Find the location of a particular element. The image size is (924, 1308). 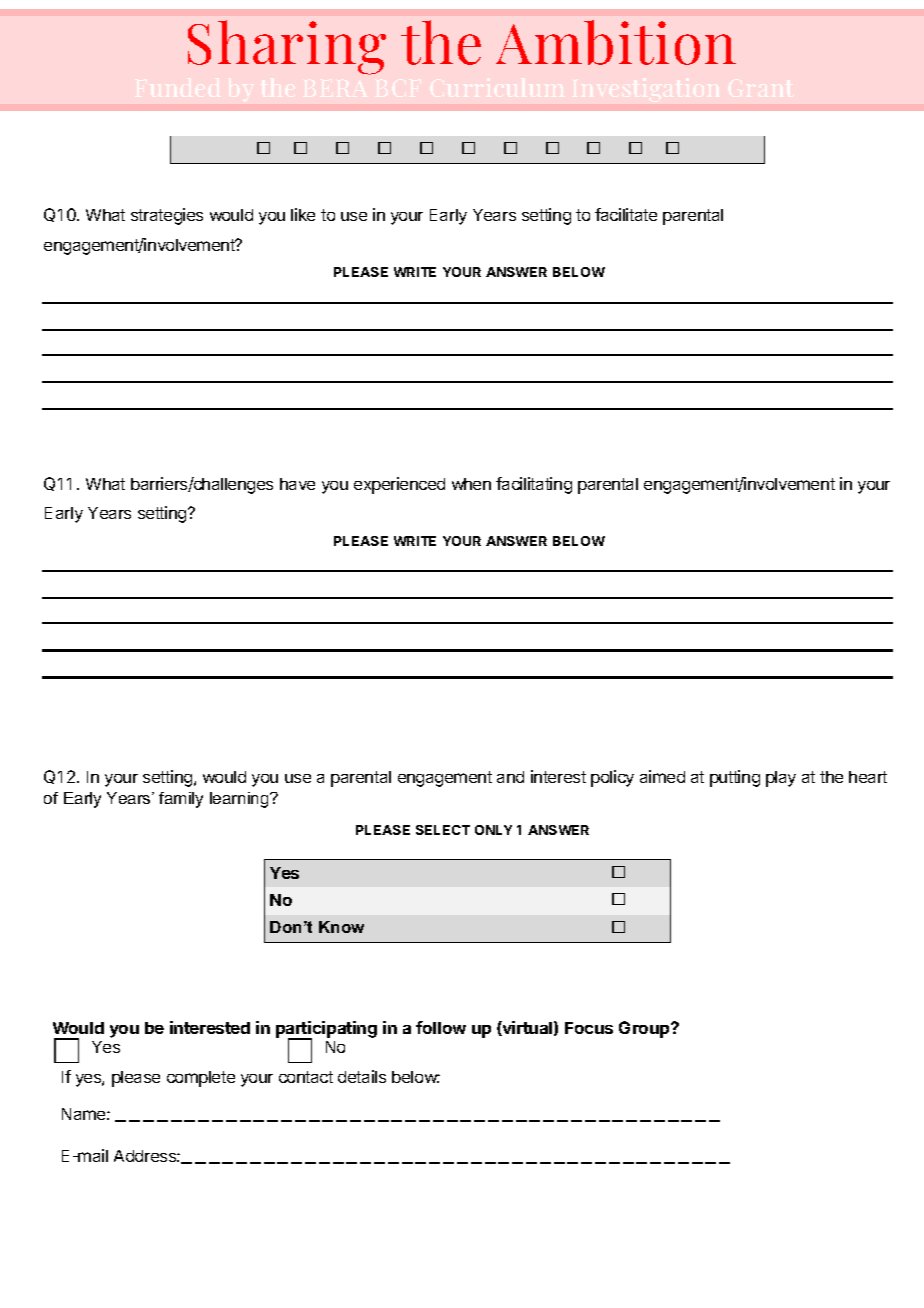

facilitating is located at coordinates (534, 485).
